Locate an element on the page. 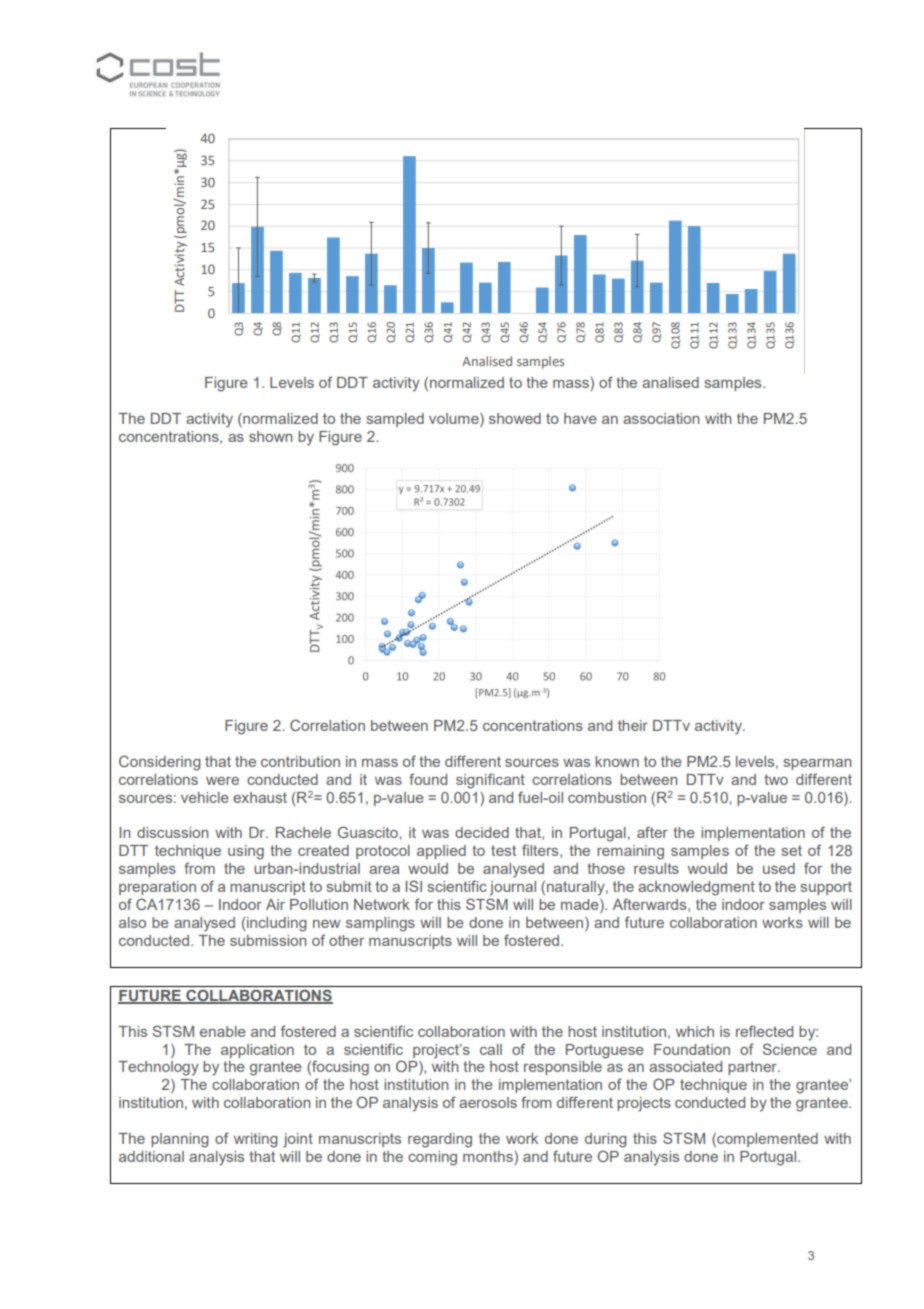 Image resolution: width=924 pixels, height=1309 pixels. planning is located at coordinates (180, 1140).
